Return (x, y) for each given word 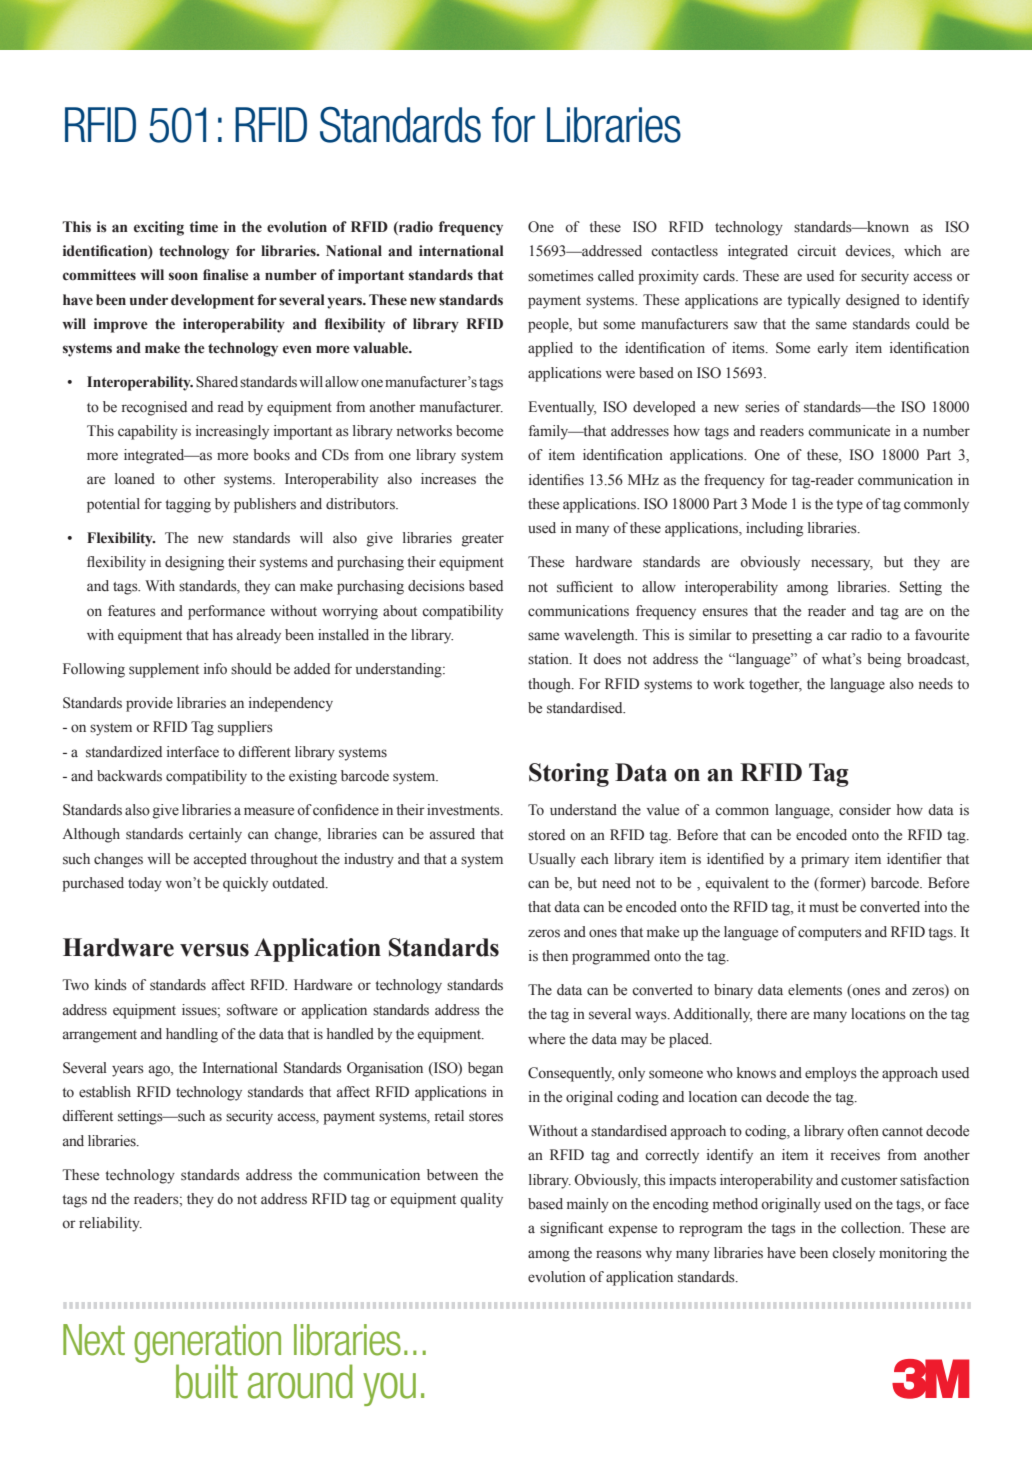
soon (183, 276)
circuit (816, 250)
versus (214, 950)
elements (815, 990)
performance (226, 612)
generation (207, 1344)
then (555, 956)
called (616, 276)
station (549, 659)
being (884, 660)
